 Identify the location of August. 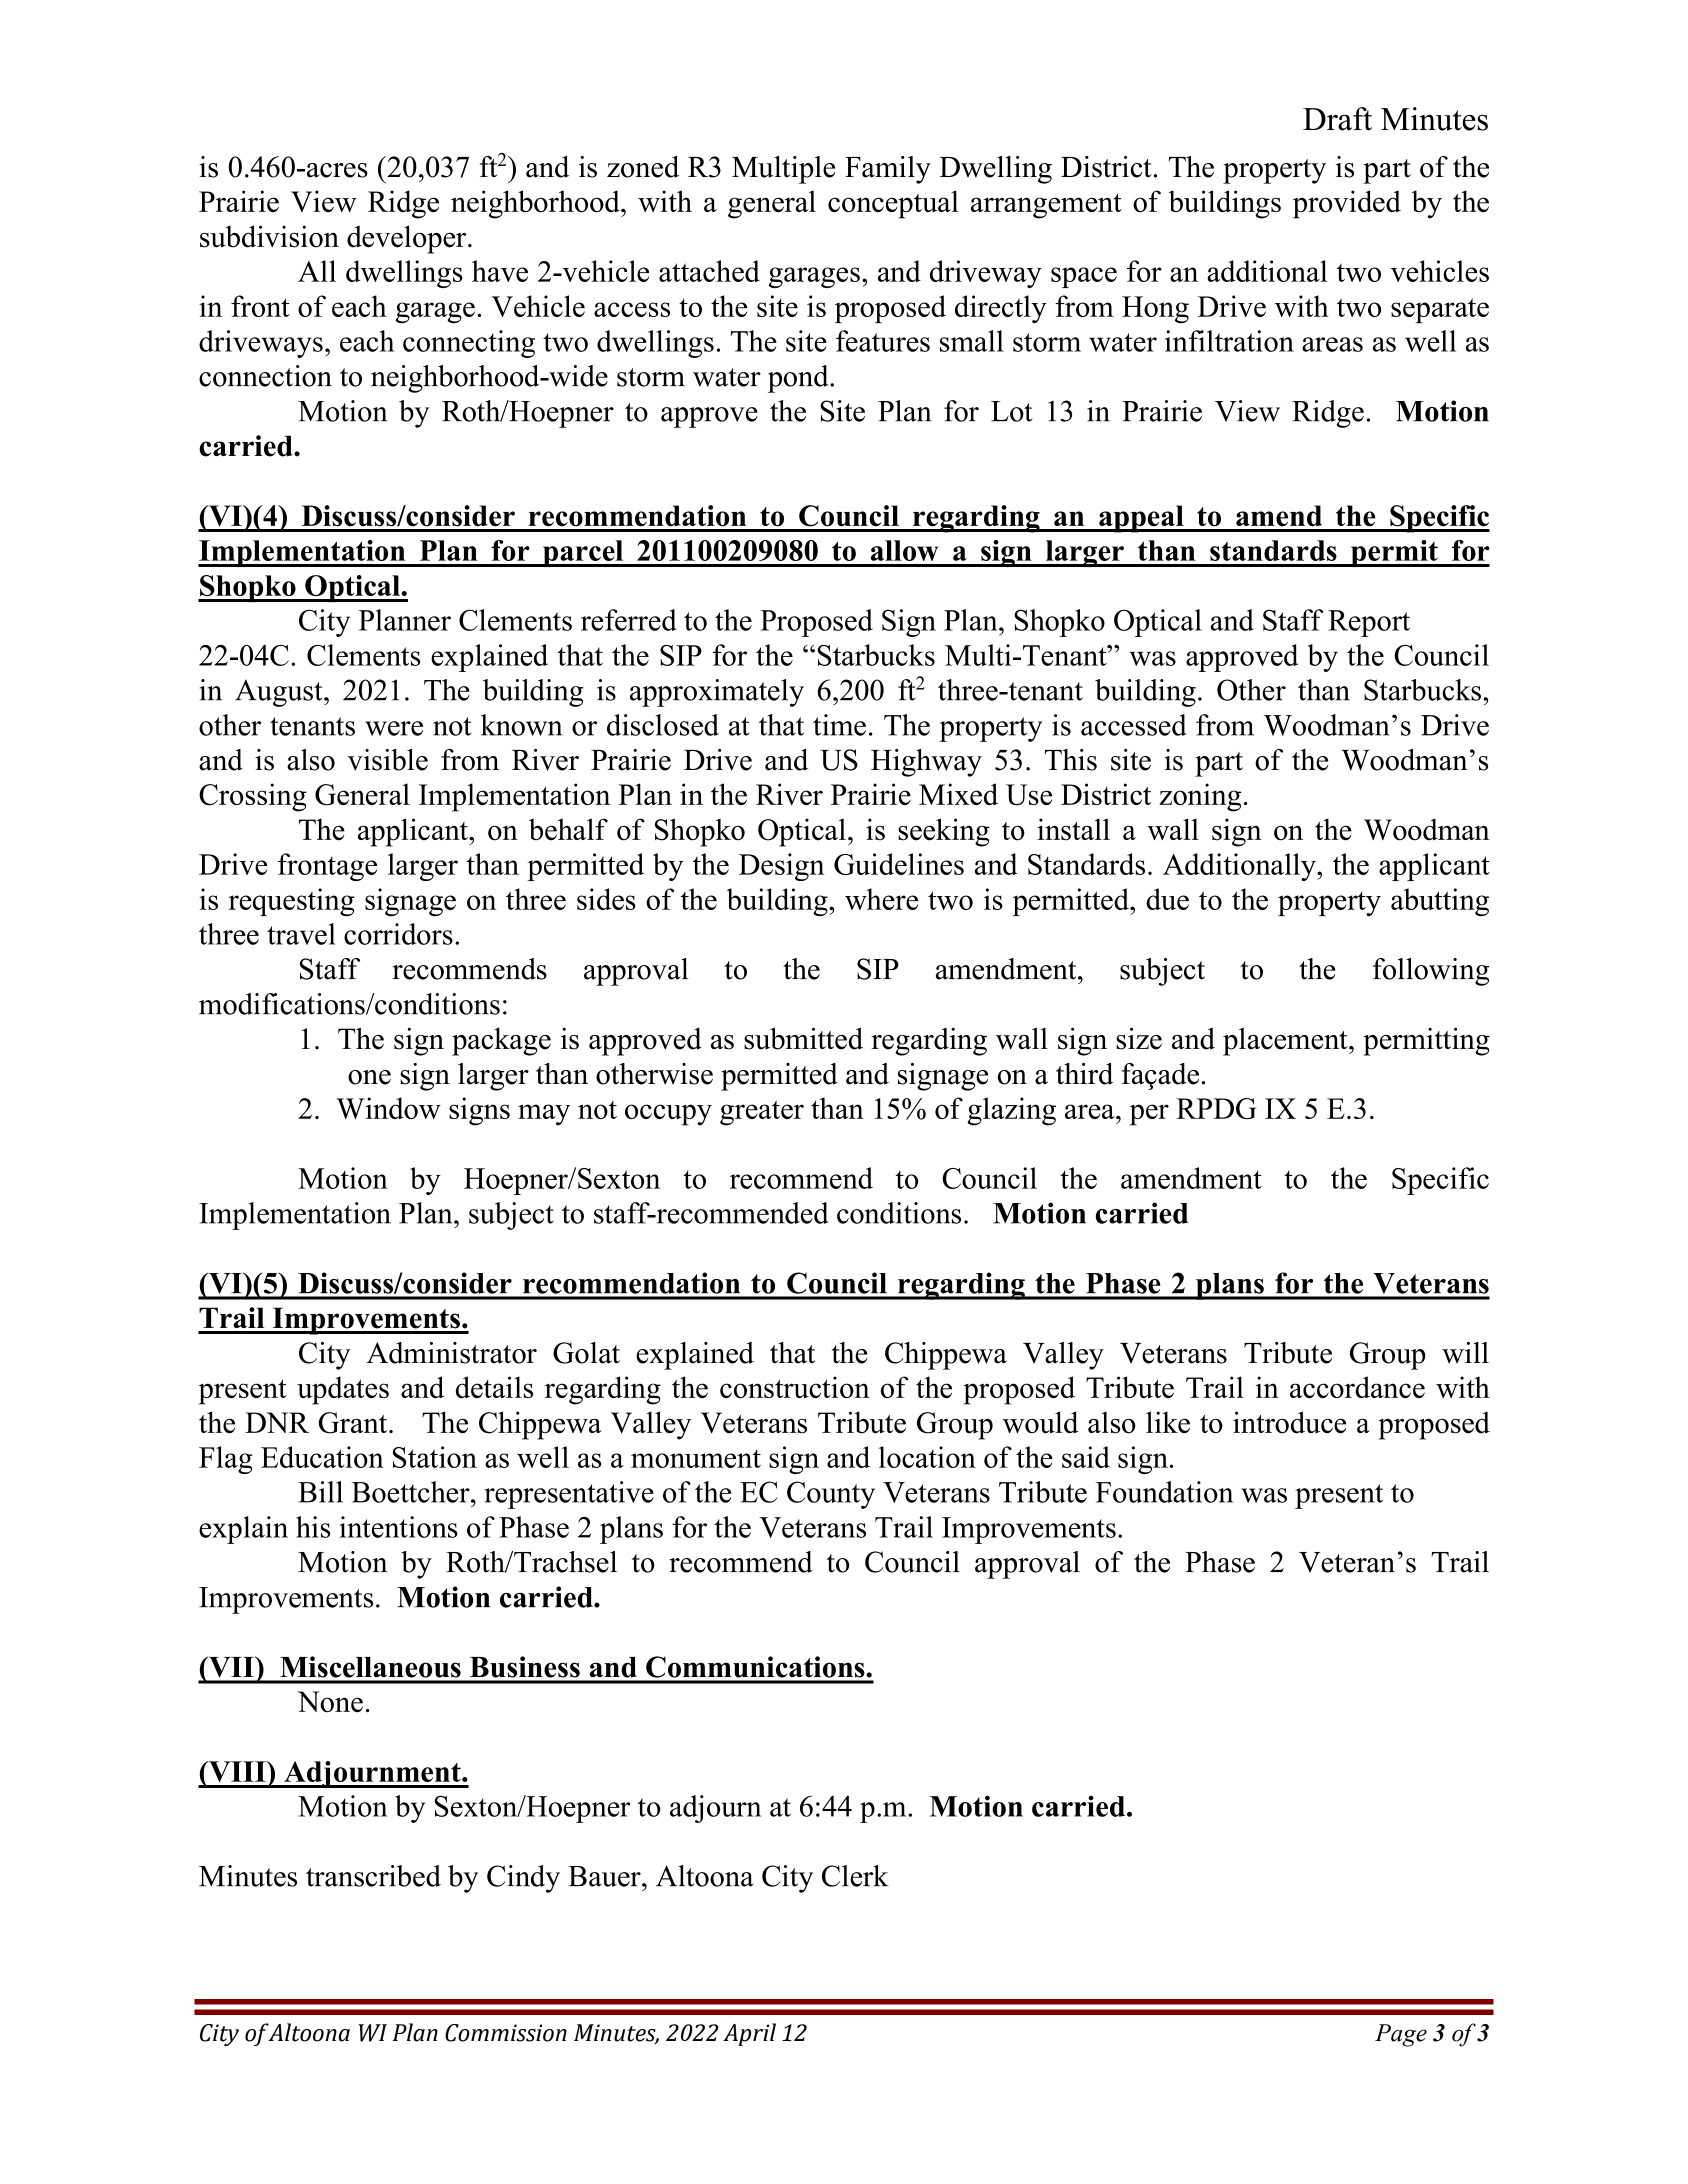
(280, 693).
